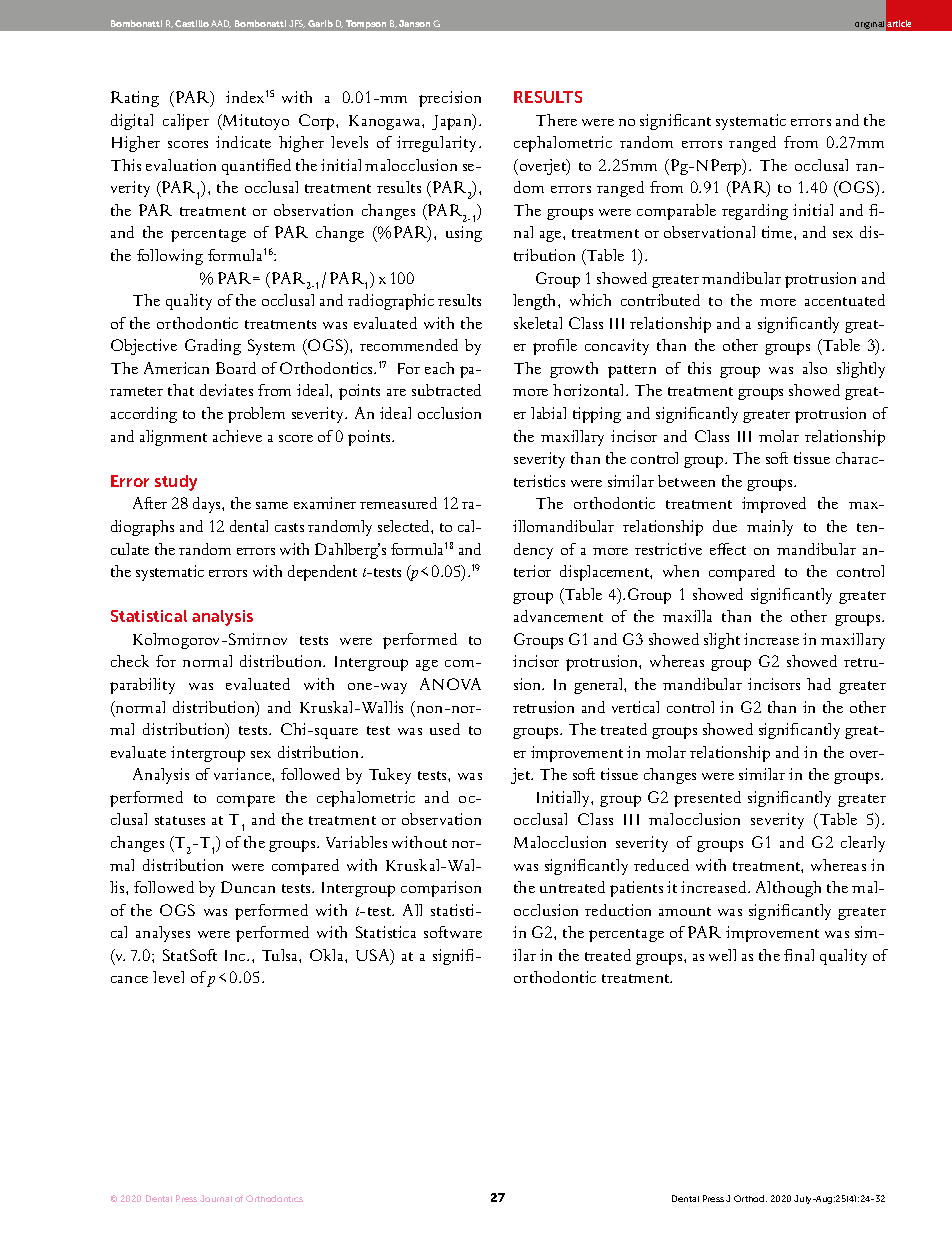 The height and width of the screenshot is (1233, 952). I want to click on clearly, so click(863, 844).
